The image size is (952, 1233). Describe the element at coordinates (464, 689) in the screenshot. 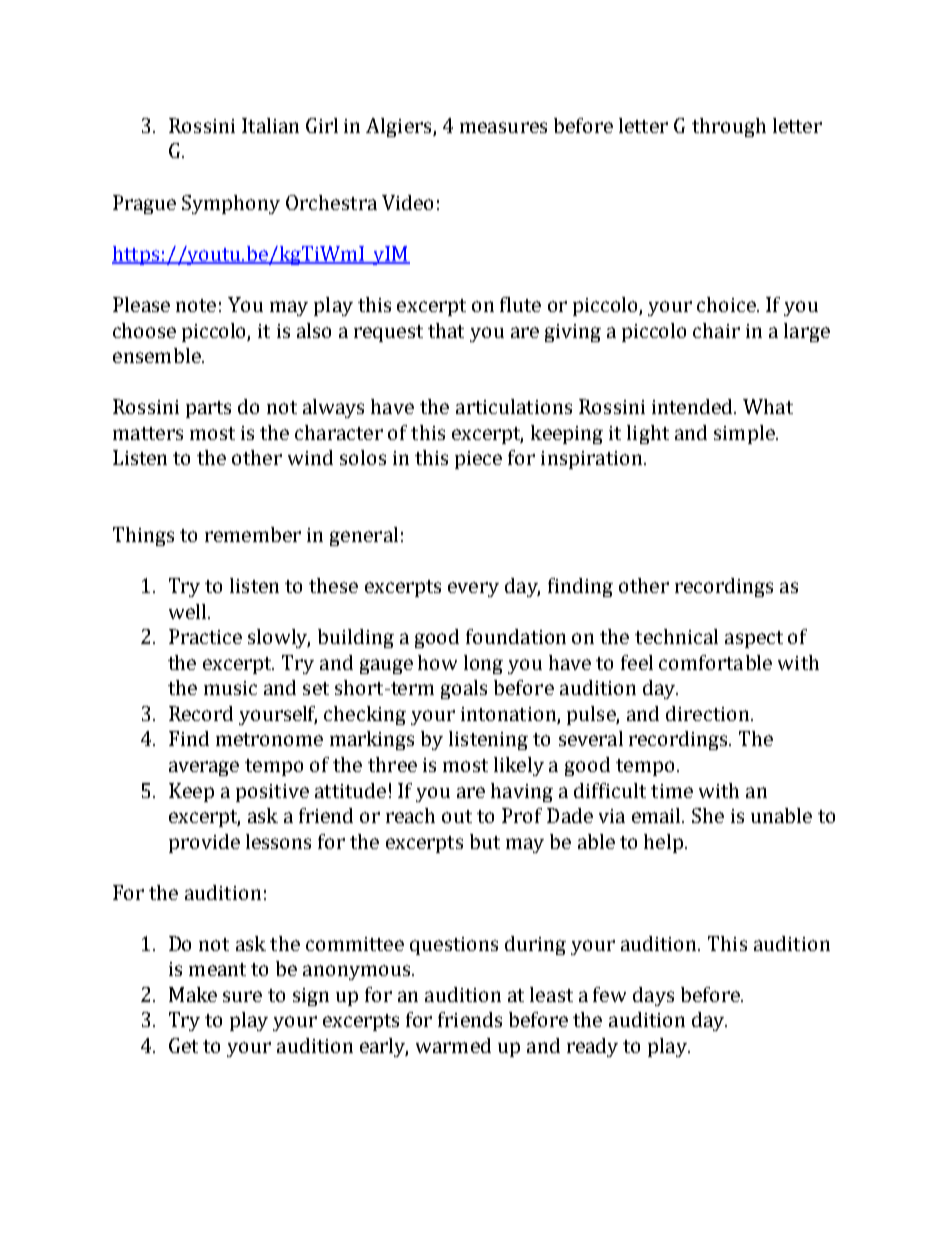

I see `goals` at that location.
